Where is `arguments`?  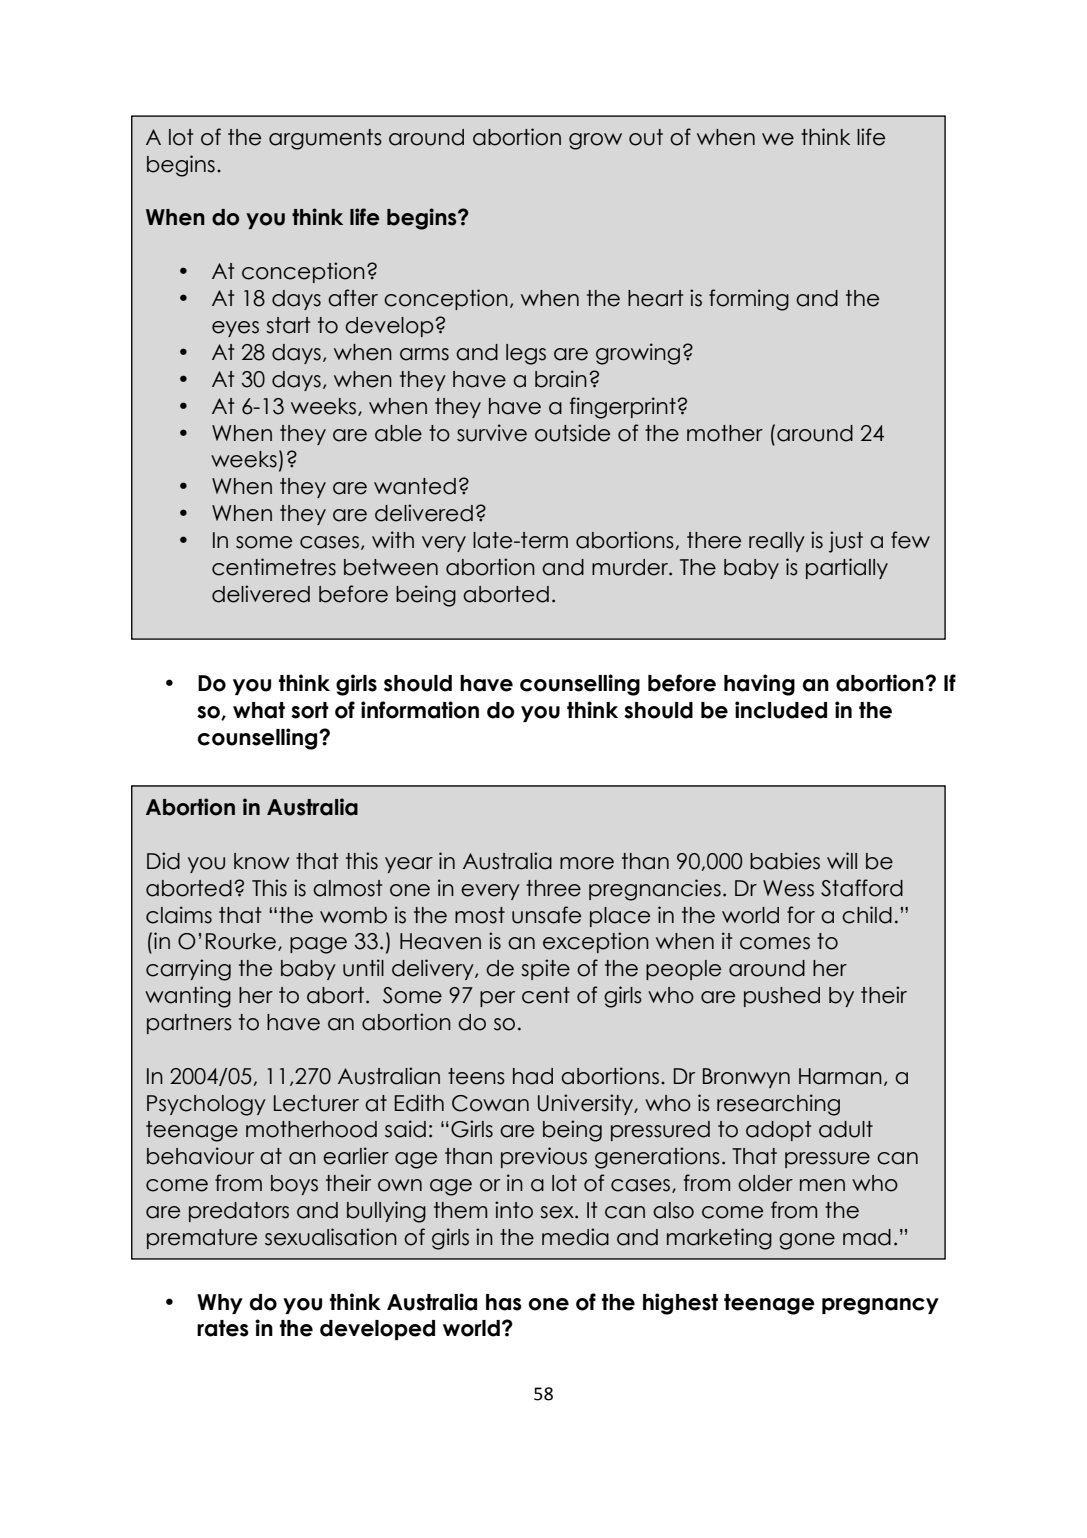 arguments is located at coordinates (325, 139).
